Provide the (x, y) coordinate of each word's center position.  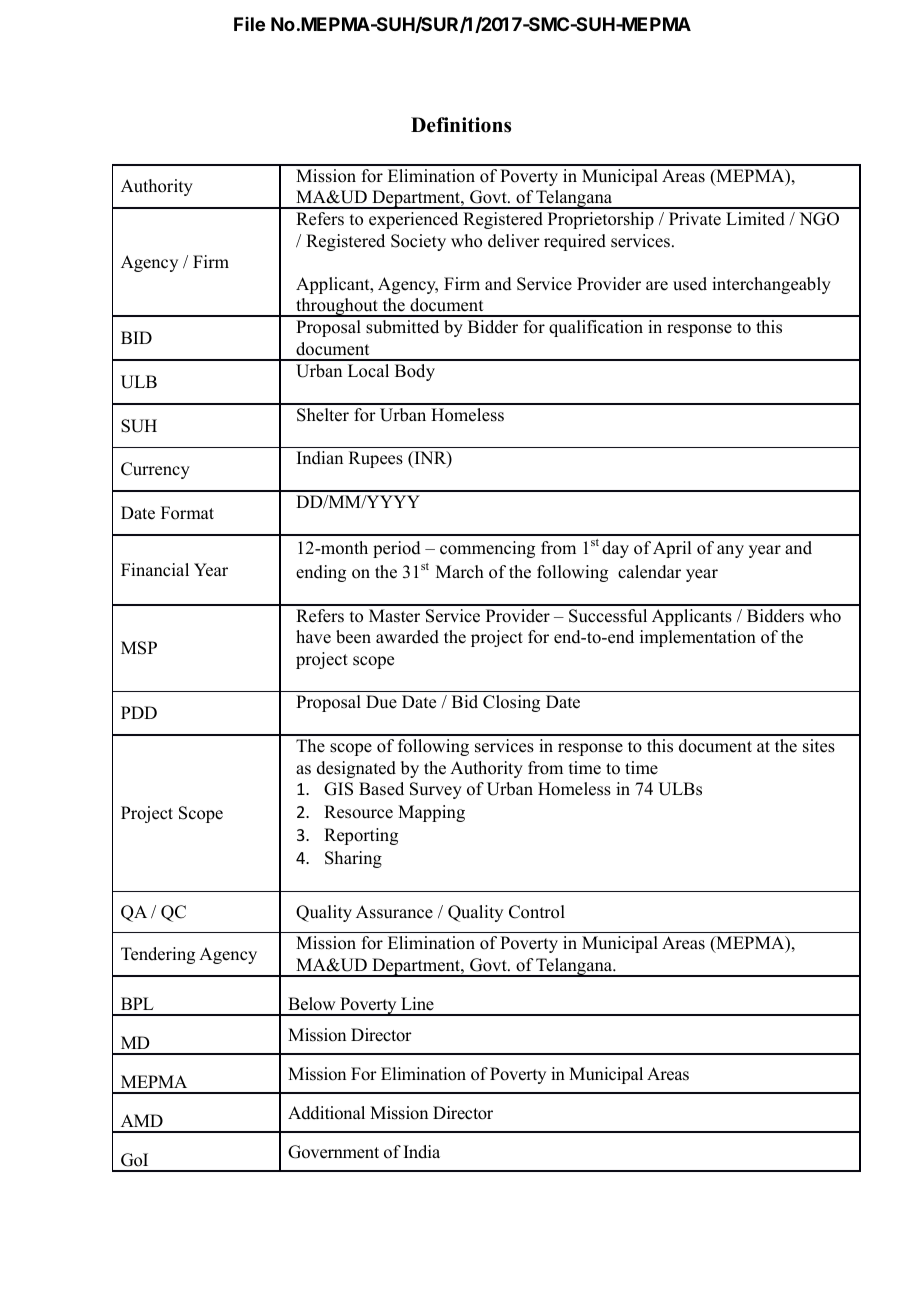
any (730, 551)
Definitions (461, 125)
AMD (142, 1120)
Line (417, 1004)
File (249, 24)
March (460, 572)
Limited (755, 219)
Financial (155, 570)
